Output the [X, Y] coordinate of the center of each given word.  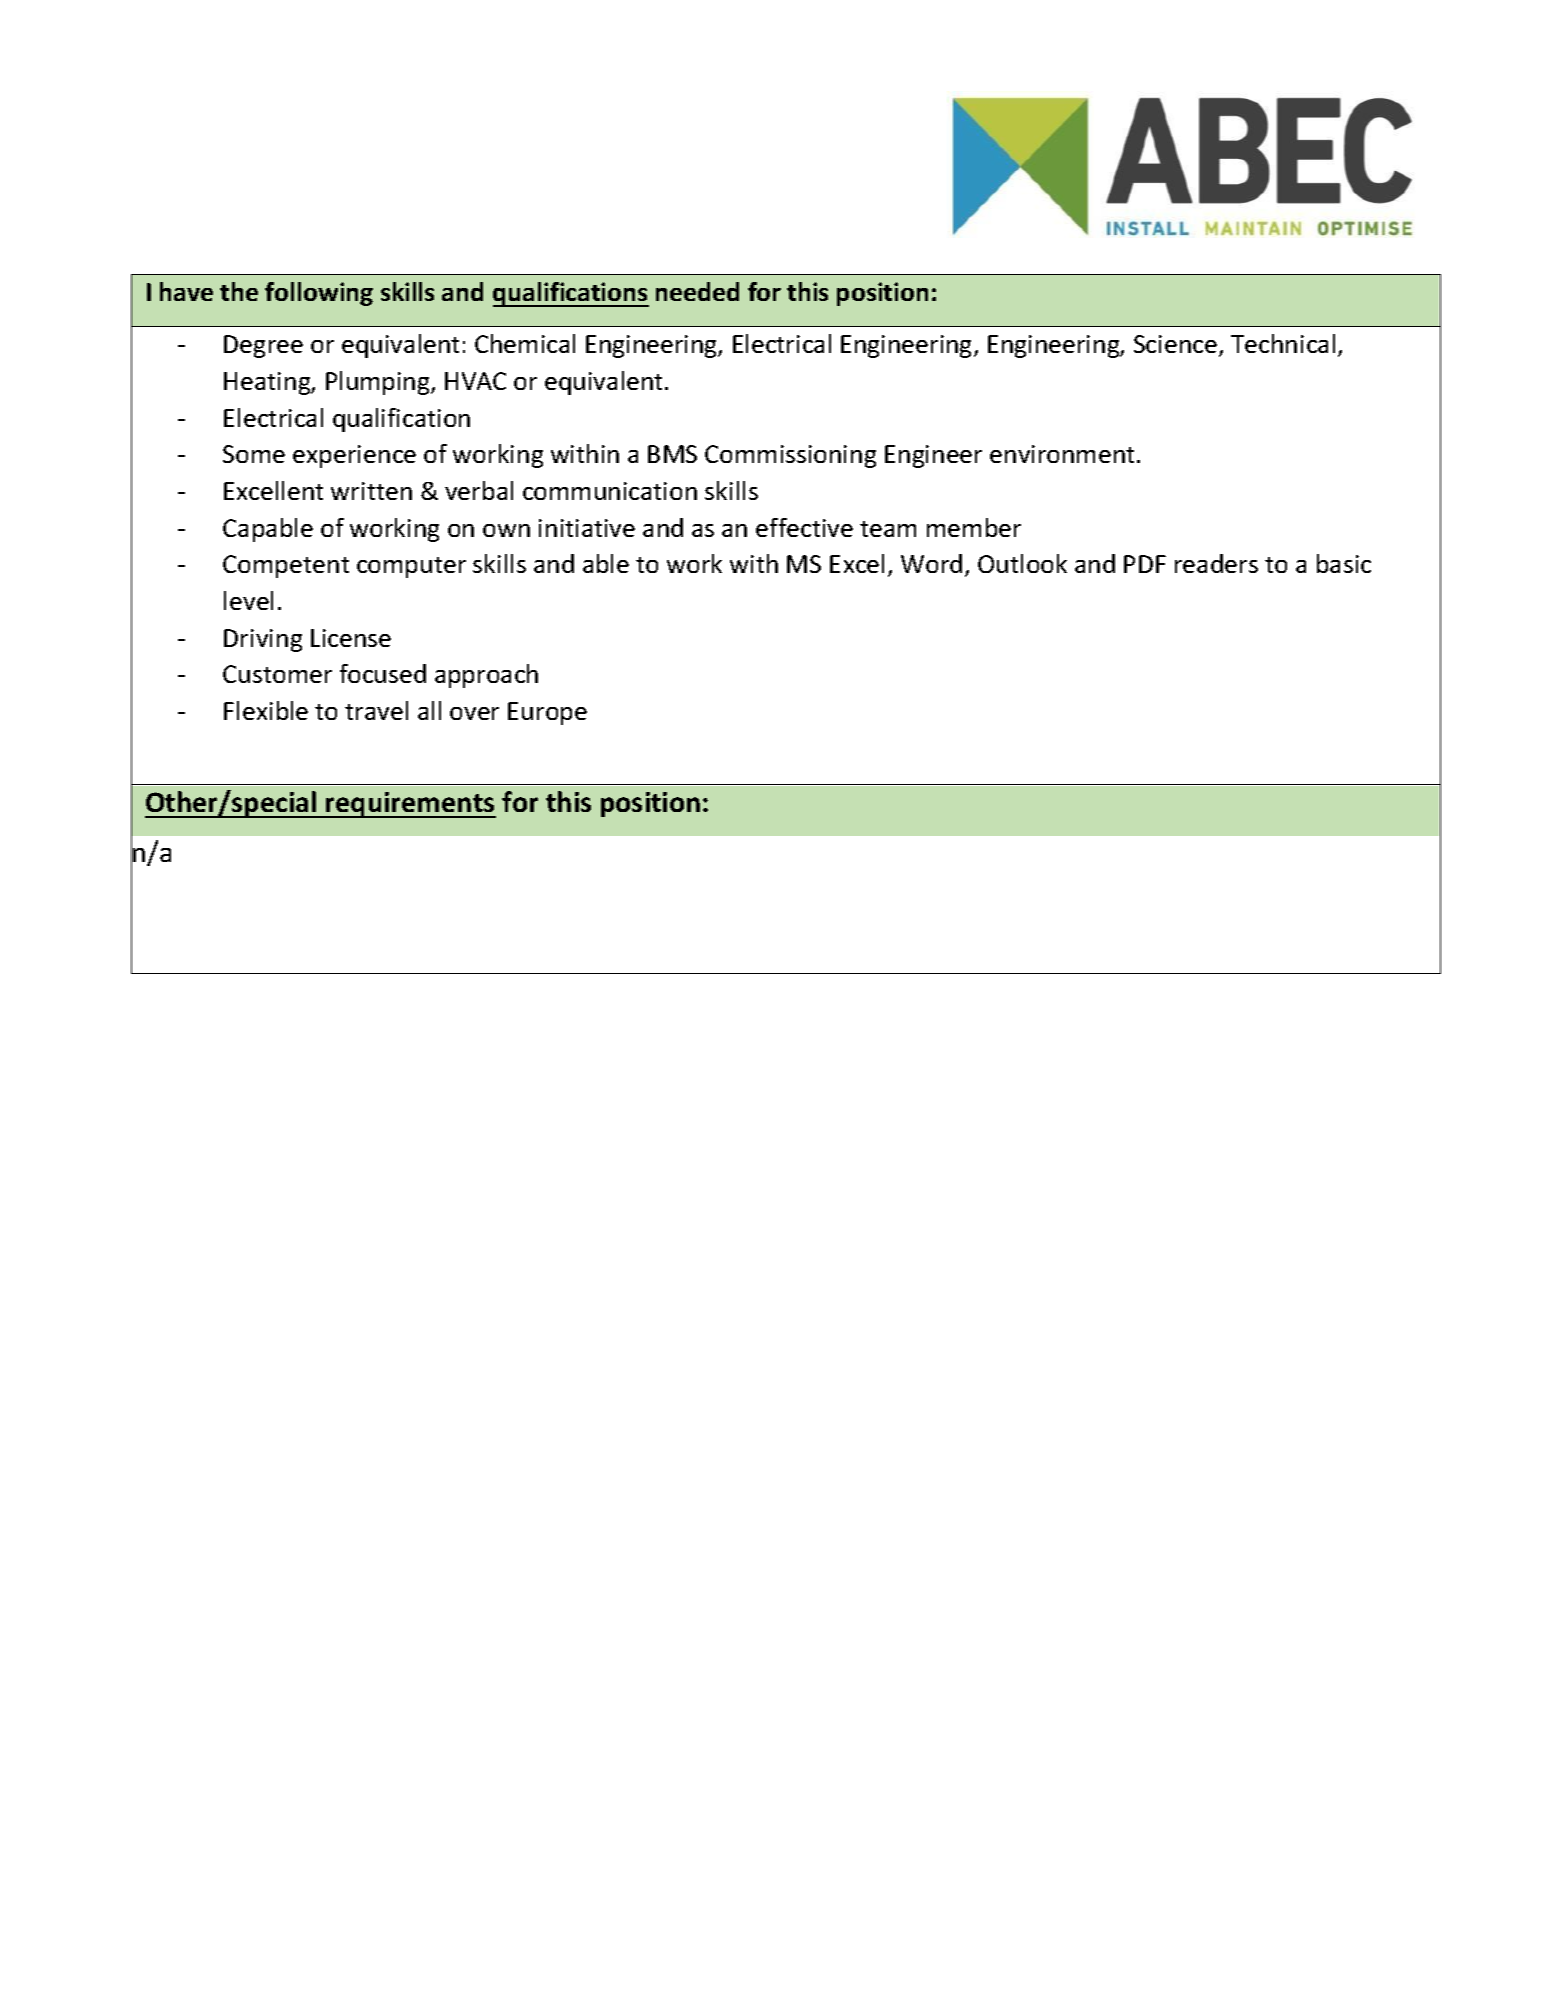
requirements [410, 805]
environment [1064, 454]
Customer [277, 674]
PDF [1145, 564]
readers [1216, 563]
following [319, 294]
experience [354, 456]
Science [1175, 344]
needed [697, 291]
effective [804, 527]
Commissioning [790, 456]
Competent [286, 566]
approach [486, 676]
